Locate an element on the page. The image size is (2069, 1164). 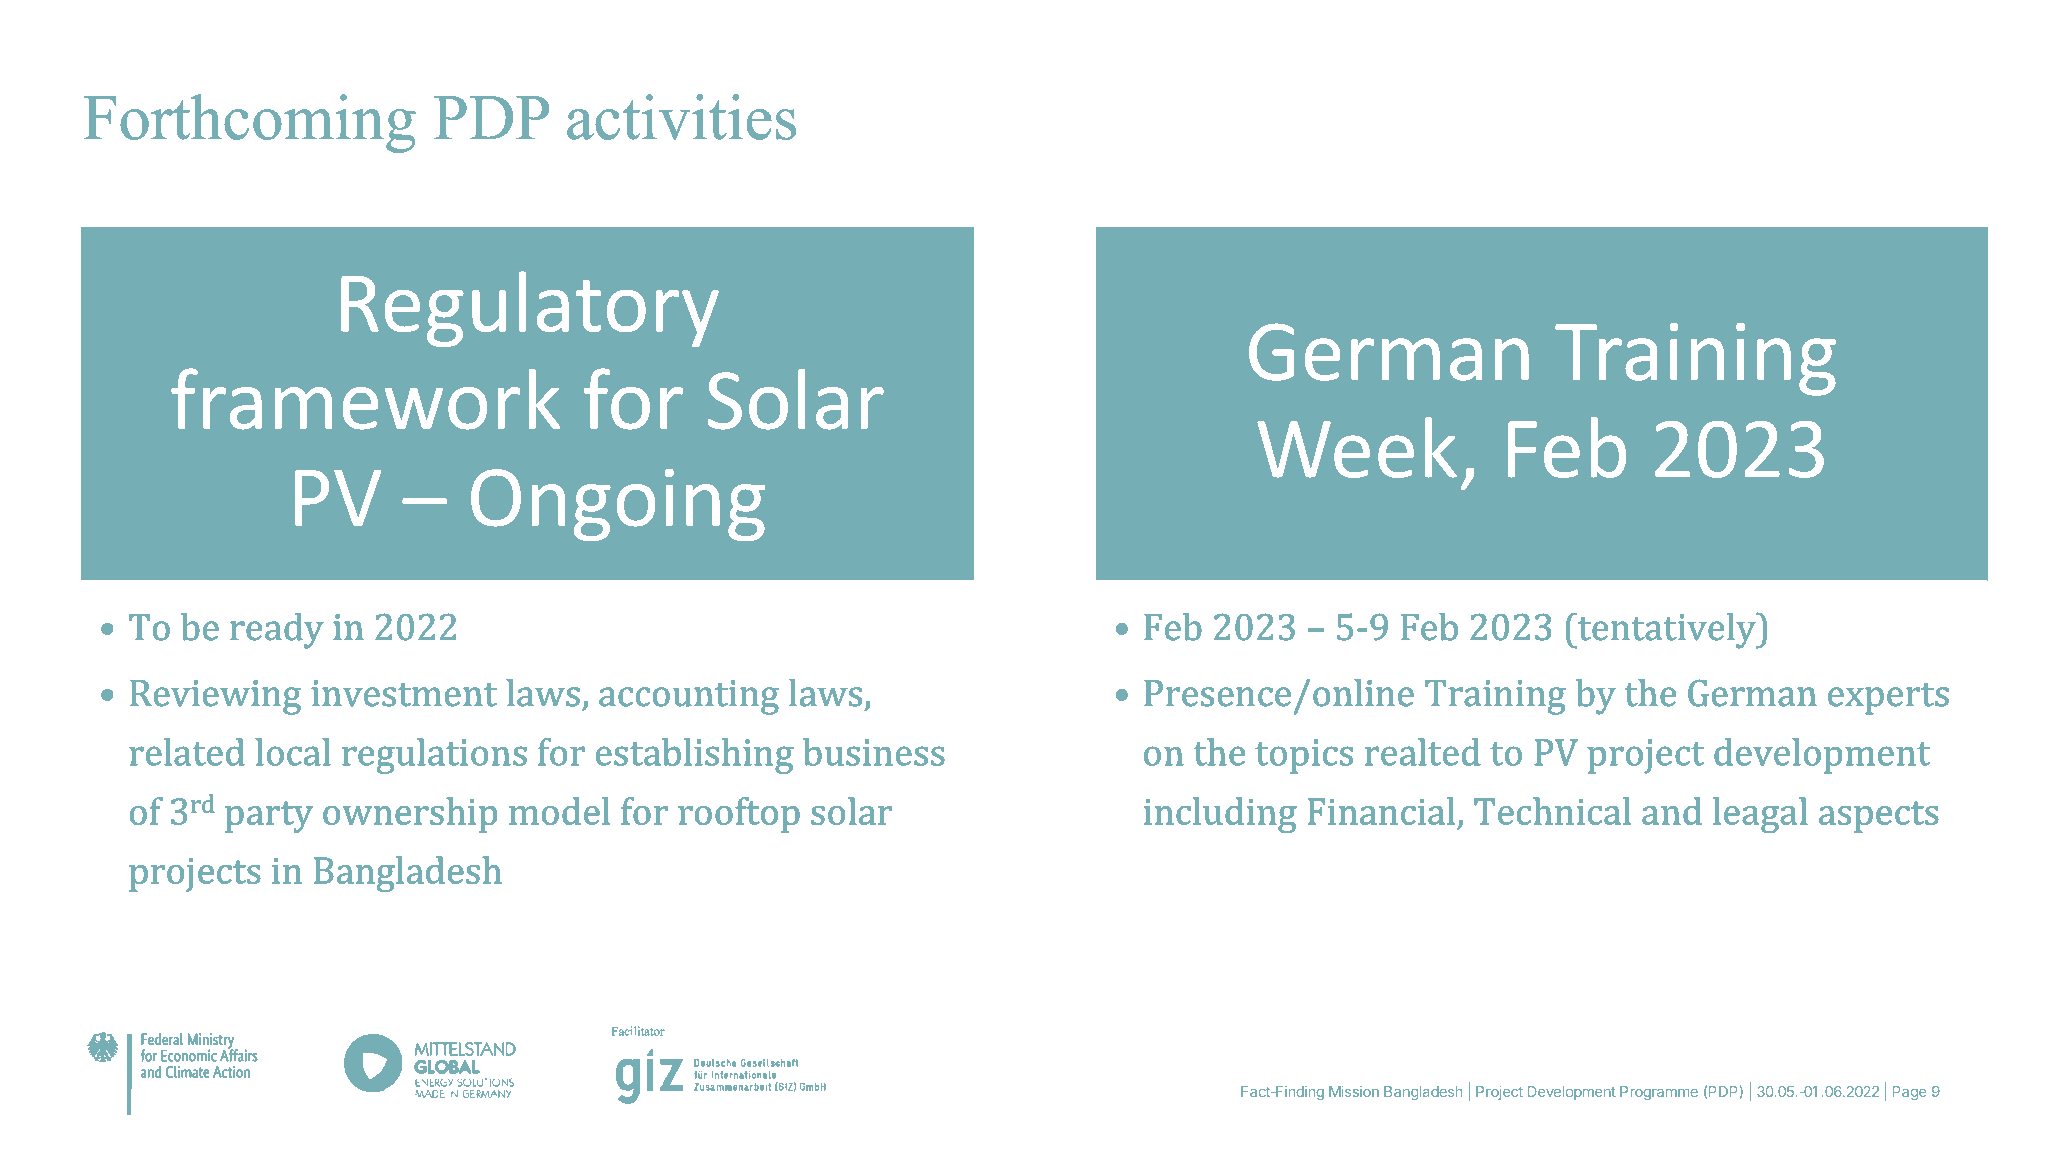
Mission is located at coordinates (1354, 1091).
